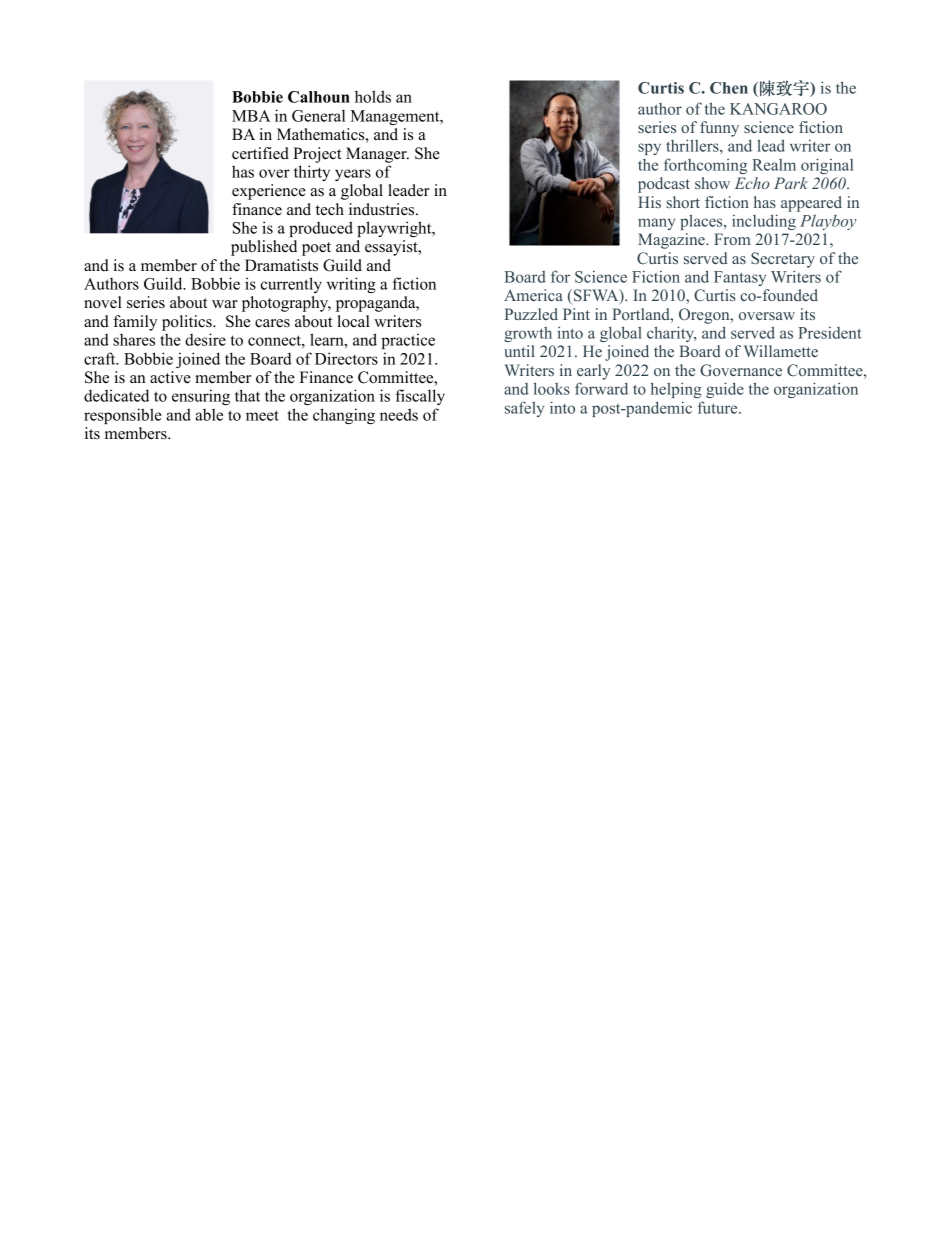 The width and height of the page is (952, 1233). I want to click on experience, so click(269, 192).
